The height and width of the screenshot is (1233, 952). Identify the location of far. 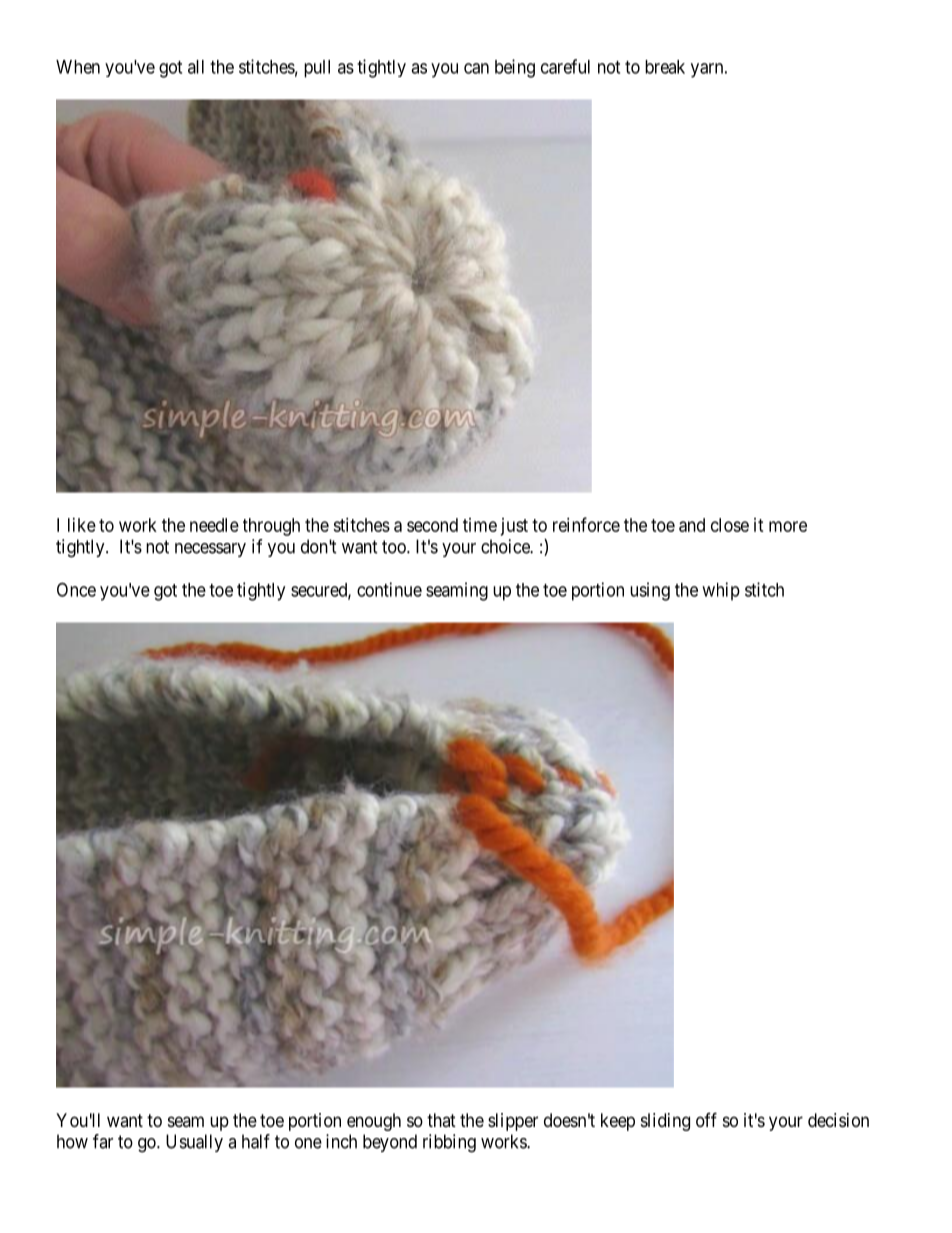
(103, 1141).
